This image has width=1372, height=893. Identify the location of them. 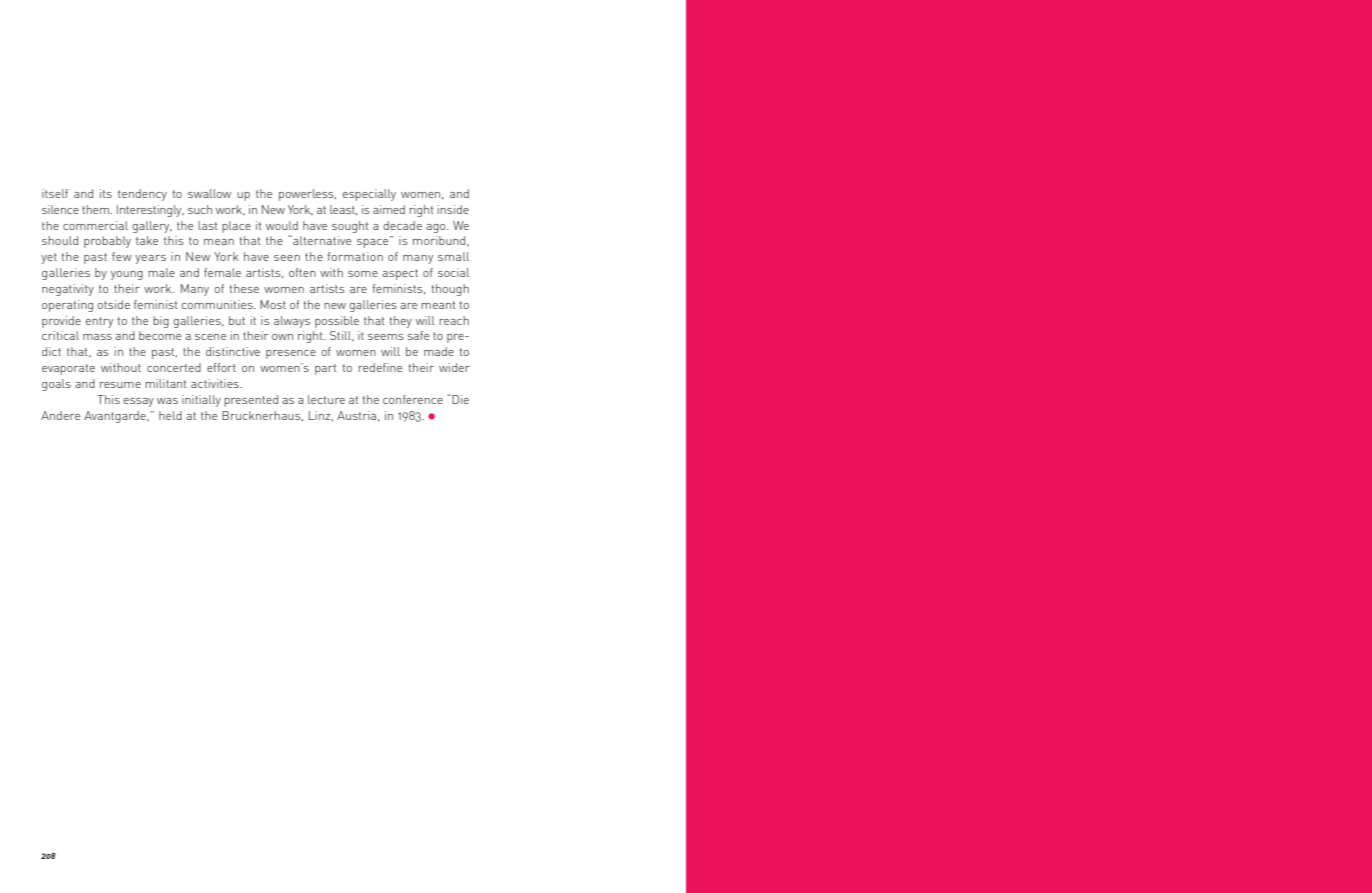
(96, 209).
